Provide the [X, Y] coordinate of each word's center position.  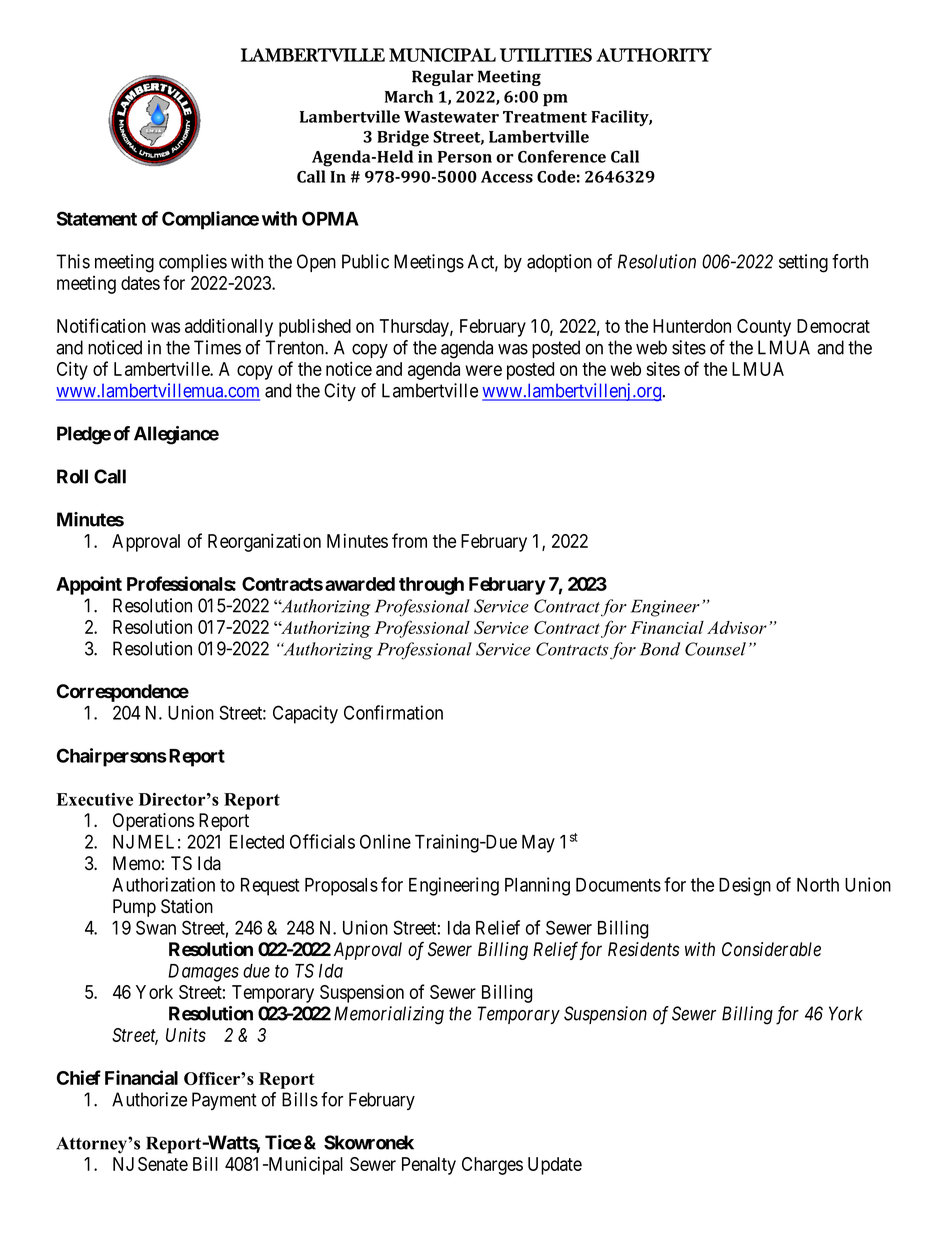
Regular [443, 78]
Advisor [737, 627]
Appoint [89, 585]
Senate [163, 1164]
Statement [97, 218]
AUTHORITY [654, 55]
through [431, 586]
